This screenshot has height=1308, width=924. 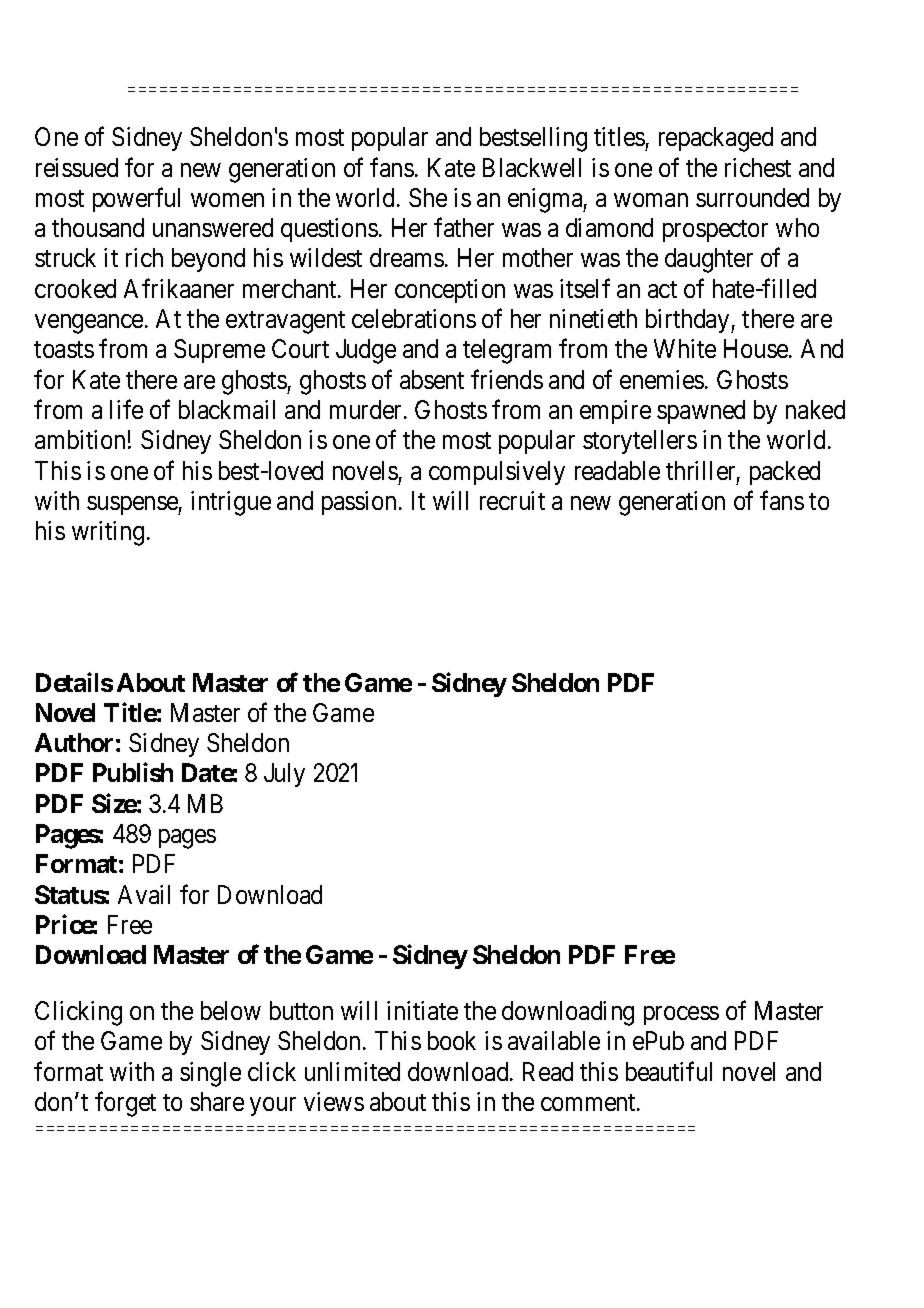 I want to click on repackaged, so click(x=716, y=139).
